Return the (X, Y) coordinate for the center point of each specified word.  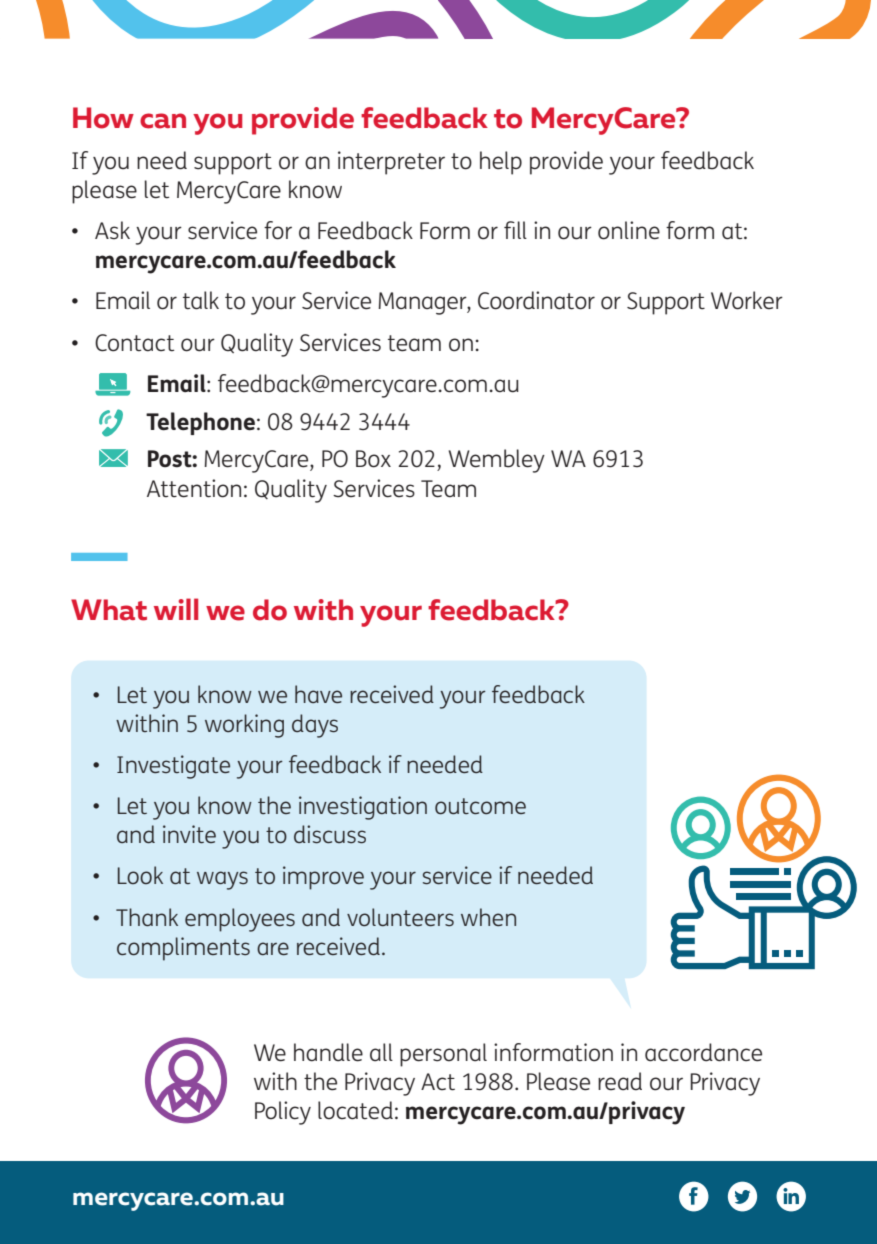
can (163, 121)
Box (373, 459)
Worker (747, 300)
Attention (194, 488)
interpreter (391, 163)
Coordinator (536, 300)
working (244, 726)
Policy (283, 1113)
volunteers (400, 917)
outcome (480, 806)
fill (515, 230)
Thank (147, 917)
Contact (134, 343)
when (488, 917)
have (318, 694)
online (629, 230)
